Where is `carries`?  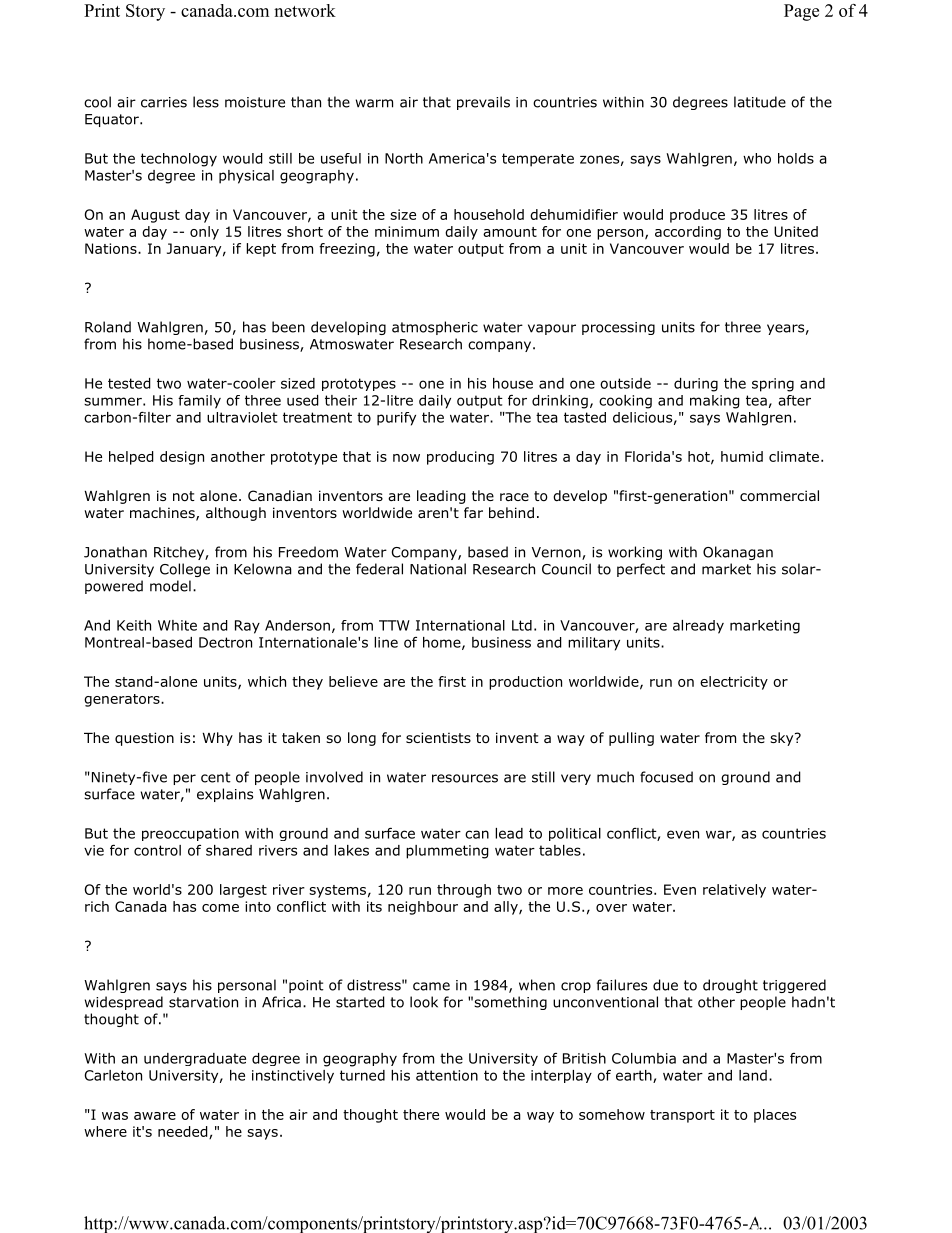
carries is located at coordinates (164, 102).
